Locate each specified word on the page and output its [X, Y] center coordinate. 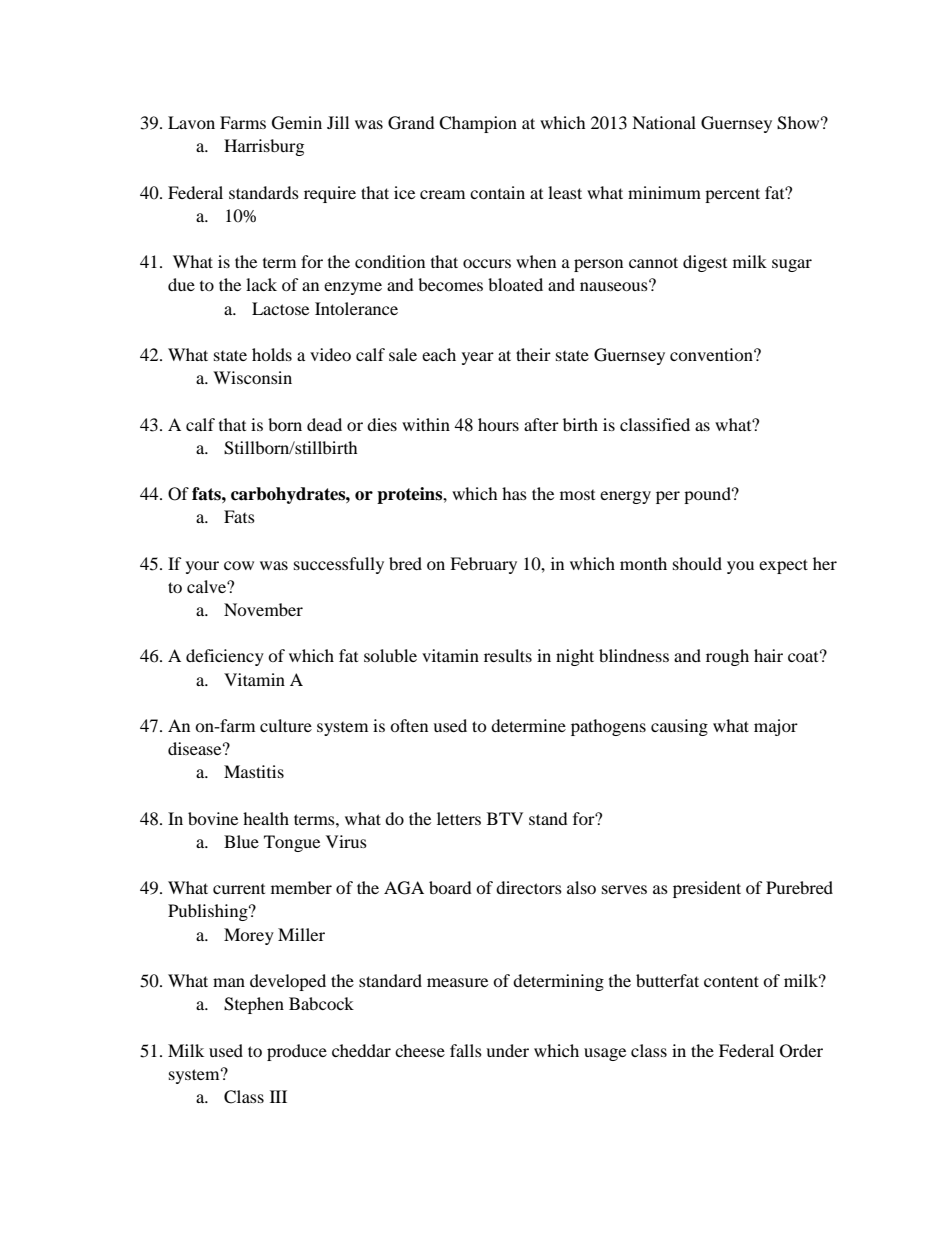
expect [783, 566]
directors [529, 887]
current [239, 889]
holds [272, 354]
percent [732, 195]
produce [297, 1052]
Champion [478, 124]
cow [239, 565]
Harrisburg [264, 147]
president [707, 889]
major [776, 727]
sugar [792, 265]
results [508, 655]
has [514, 493]
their [533, 354]
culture [286, 725]
